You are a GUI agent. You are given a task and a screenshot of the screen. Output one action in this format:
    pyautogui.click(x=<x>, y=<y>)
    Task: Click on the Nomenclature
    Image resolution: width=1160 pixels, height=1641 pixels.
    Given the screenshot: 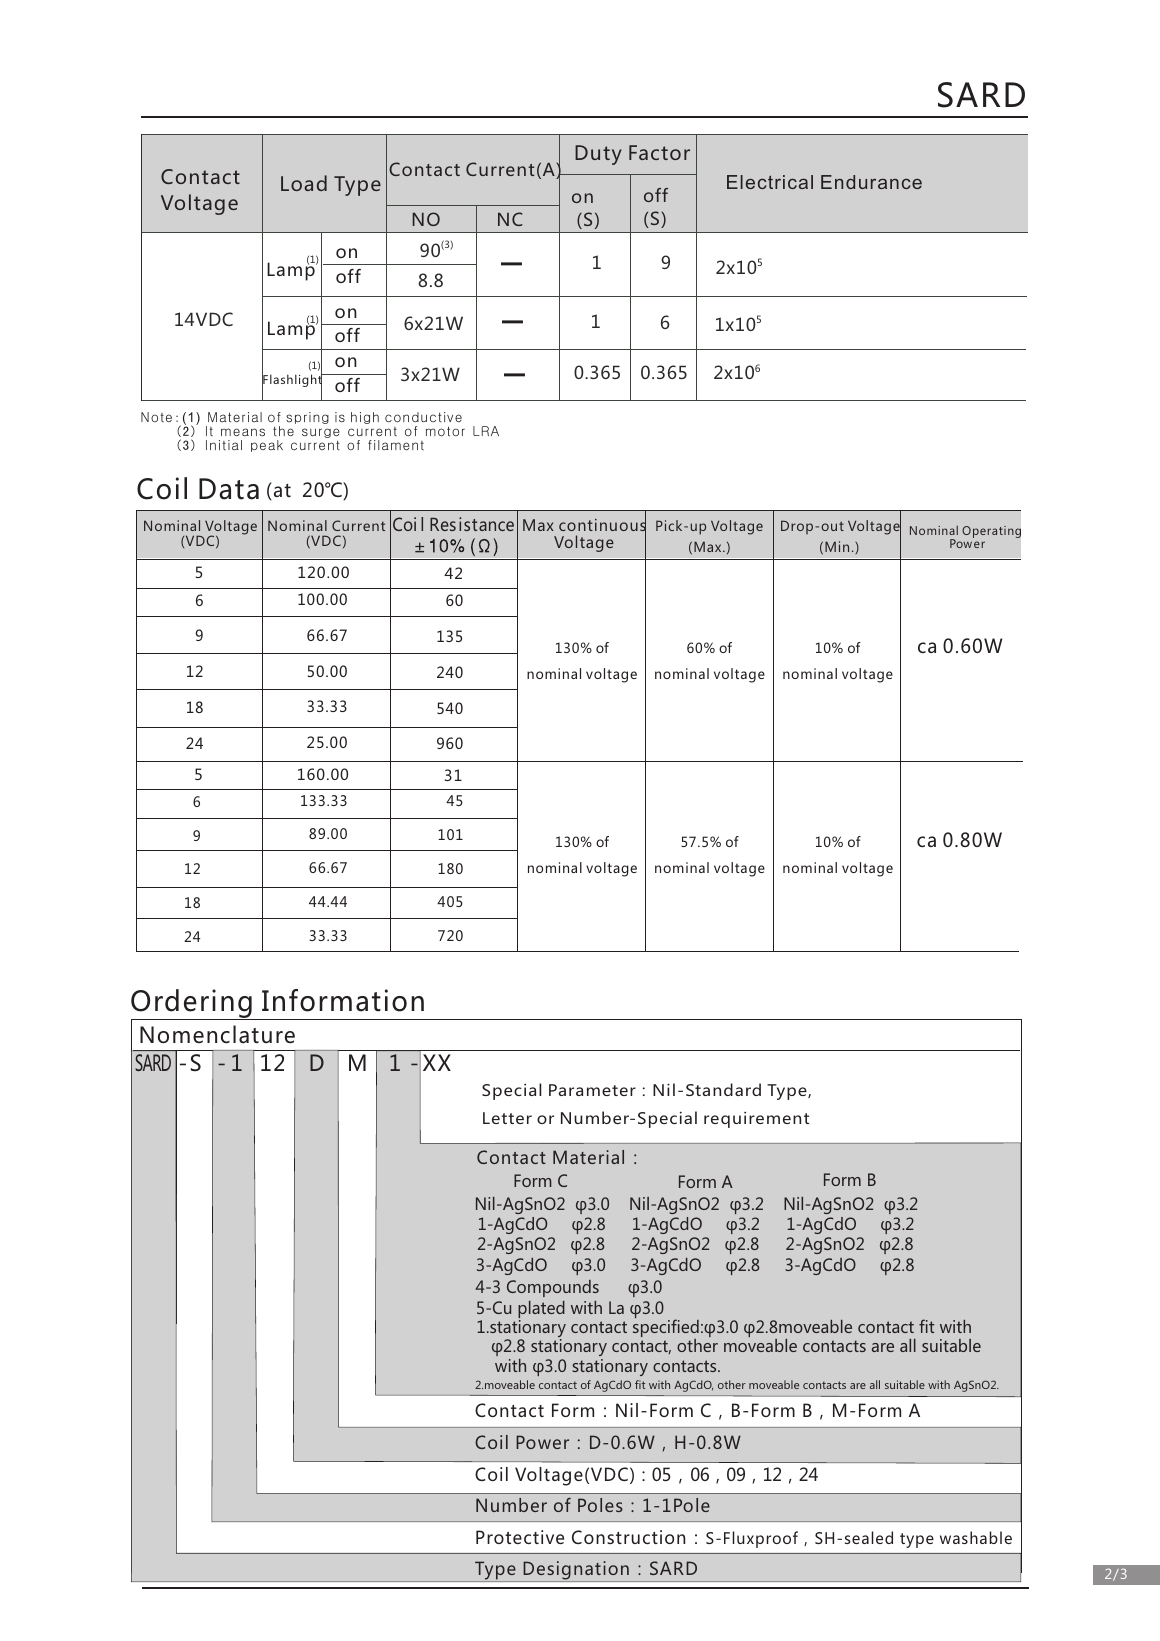 What is the action you would take?
    pyautogui.click(x=217, y=1034)
